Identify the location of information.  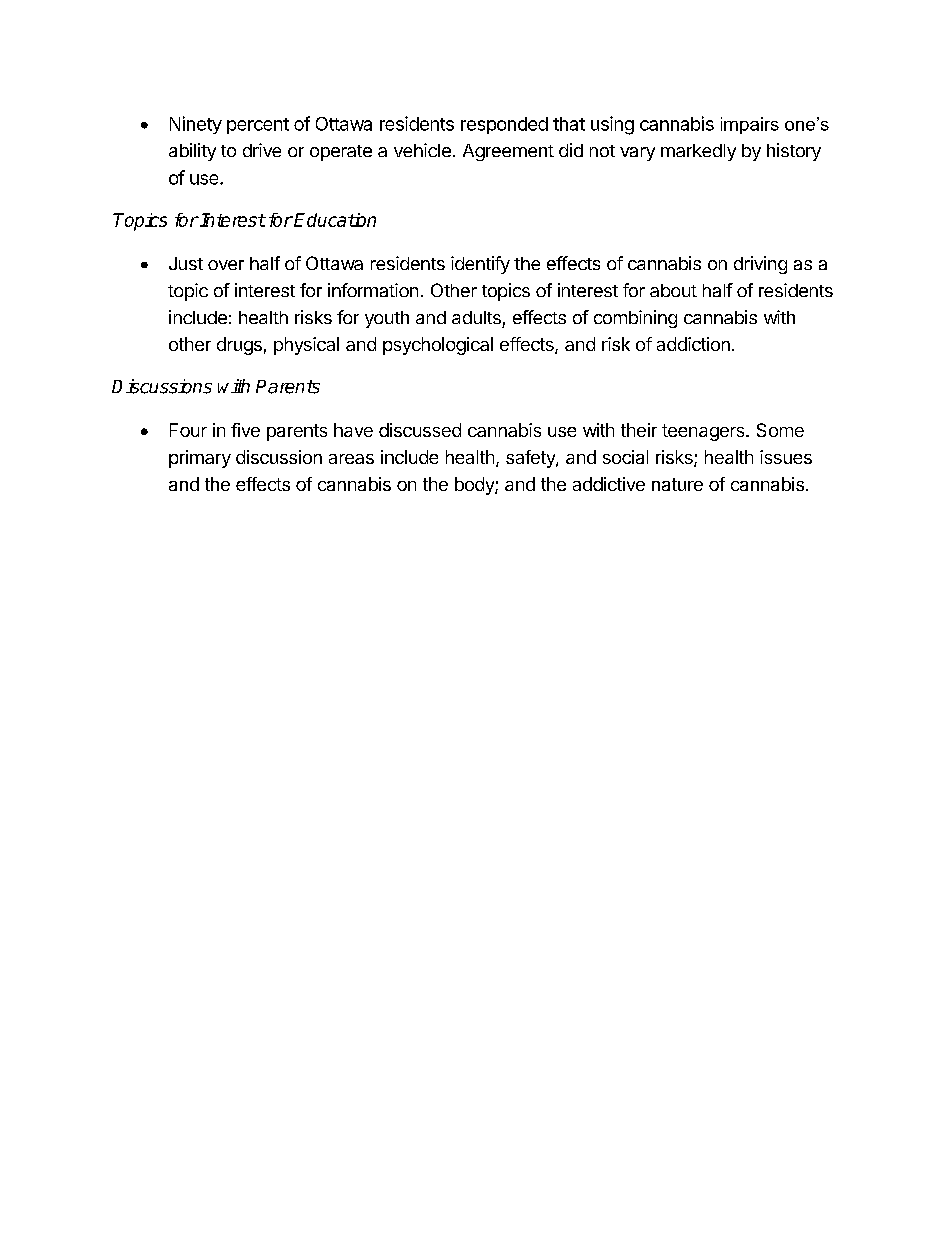
(373, 290).
